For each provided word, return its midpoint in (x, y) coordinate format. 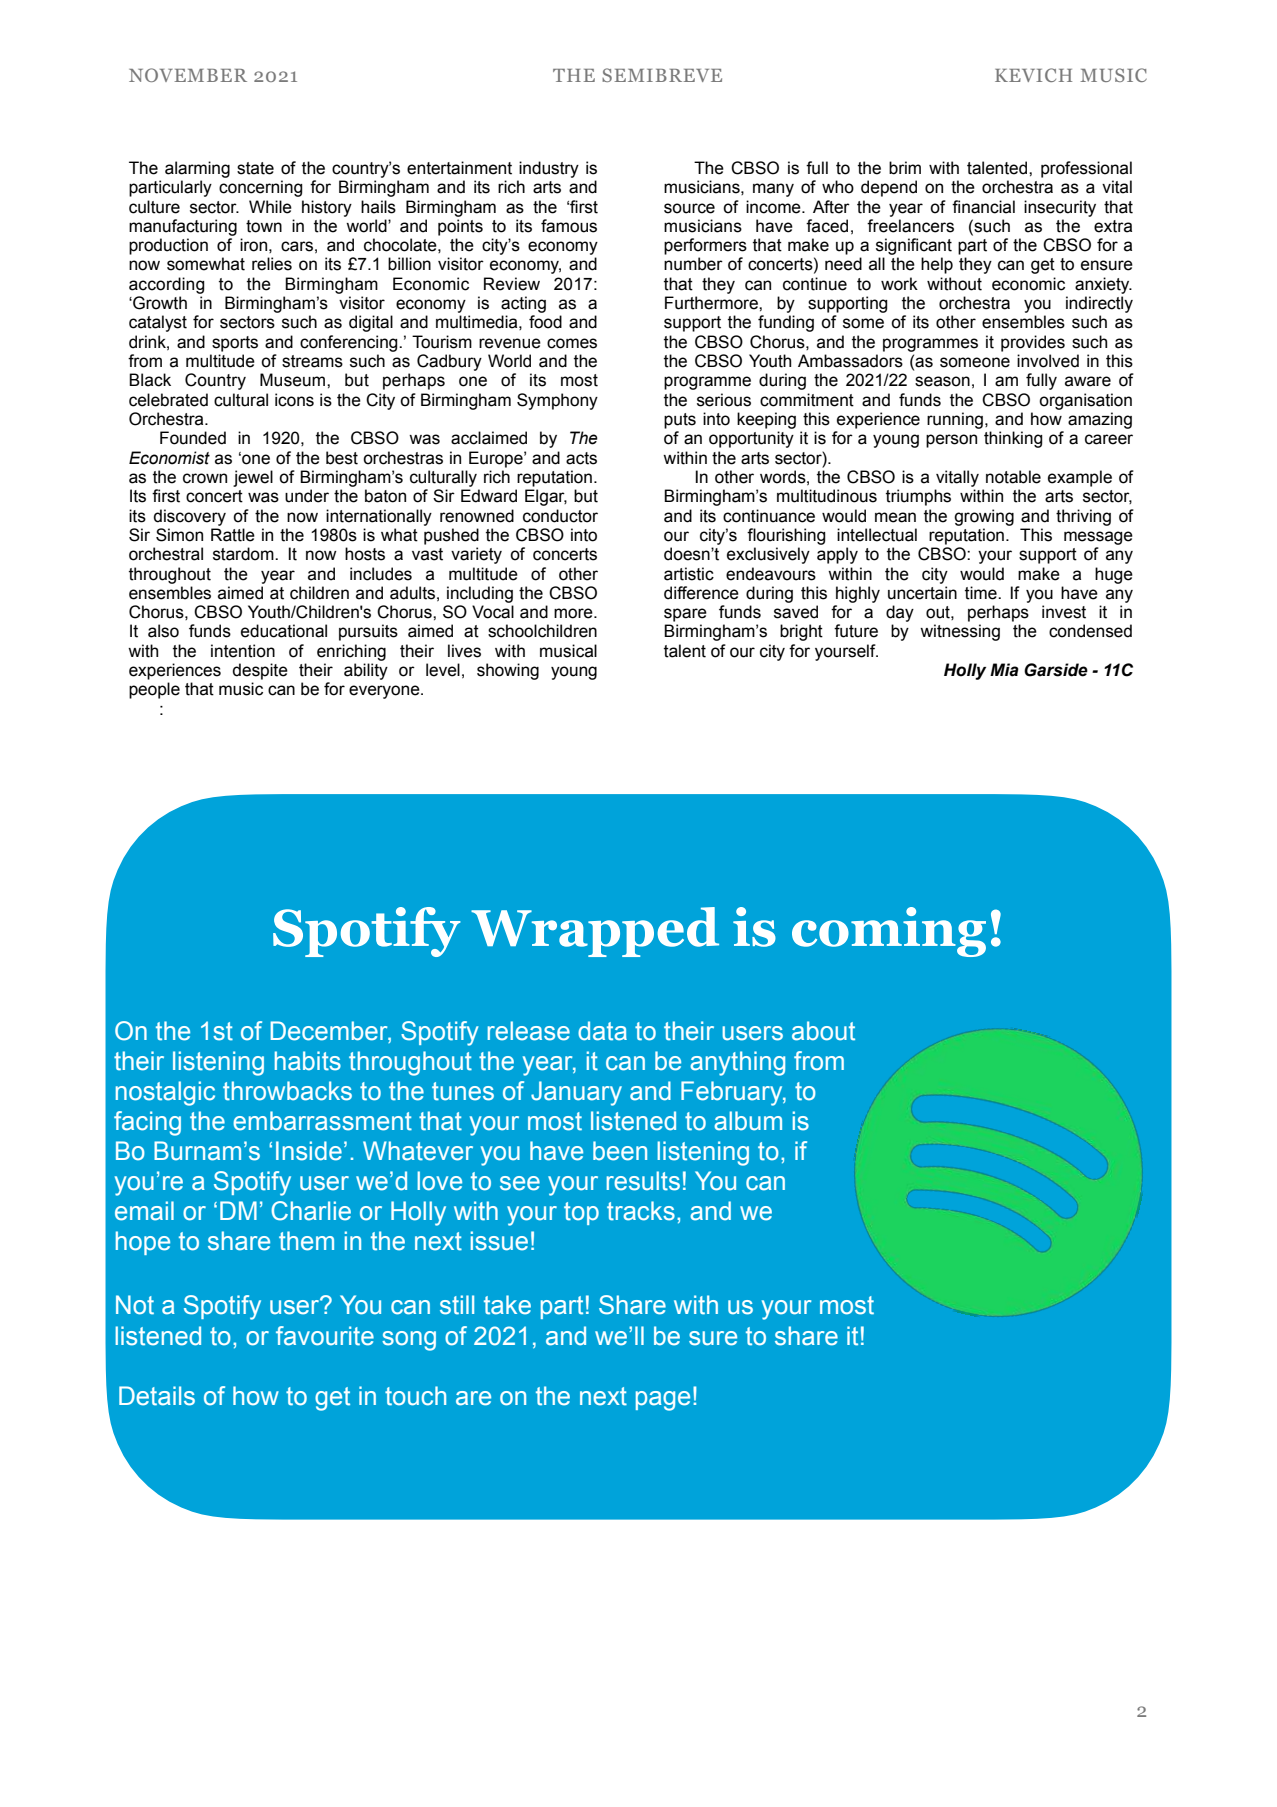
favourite (325, 1336)
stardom (244, 554)
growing (984, 517)
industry (549, 169)
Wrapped (595, 932)
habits (308, 1061)
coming (889, 932)
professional (1086, 169)
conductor (560, 516)
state (255, 168)
